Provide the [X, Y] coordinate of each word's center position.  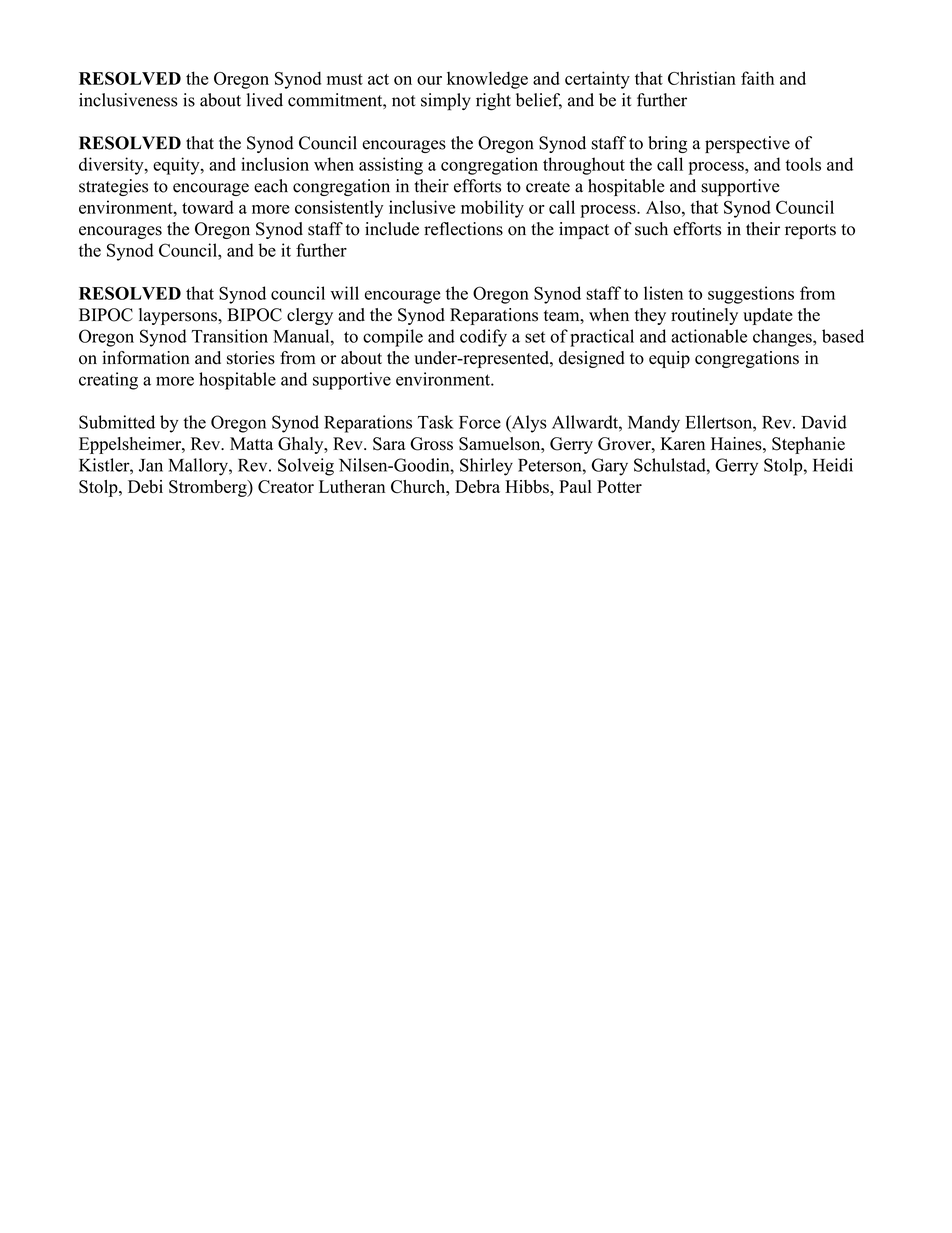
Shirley [486, 467]
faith [757, 78]
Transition [230, 336]
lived [265, 100]
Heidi [833, 465]
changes [783, 338]
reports [810, 231]
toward [208, 207]
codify [483, 338]
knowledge [487, 80]
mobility [492, 209]
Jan [151, 465]
